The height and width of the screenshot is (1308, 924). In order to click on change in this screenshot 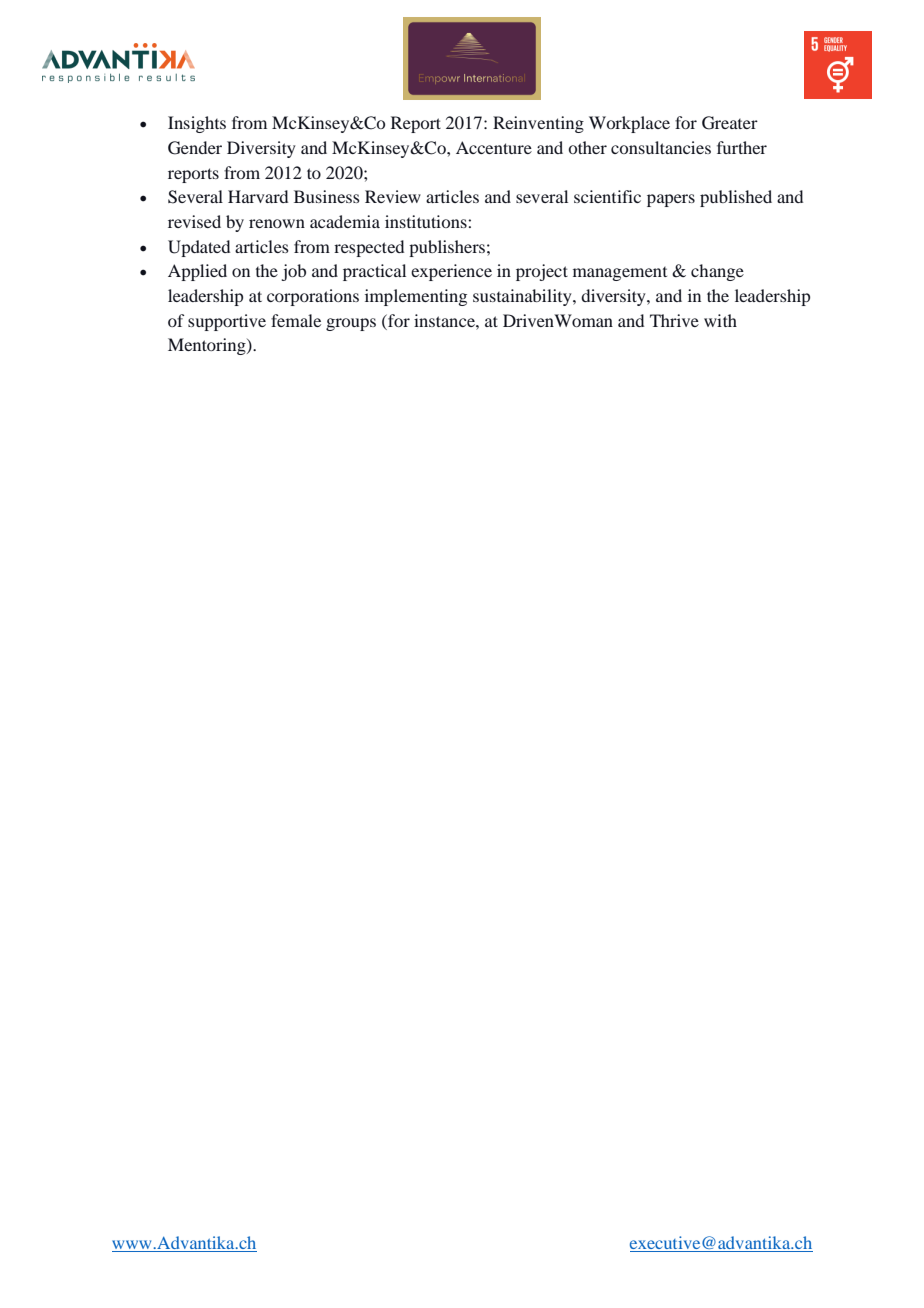, I will do `click(717, 272)`.
